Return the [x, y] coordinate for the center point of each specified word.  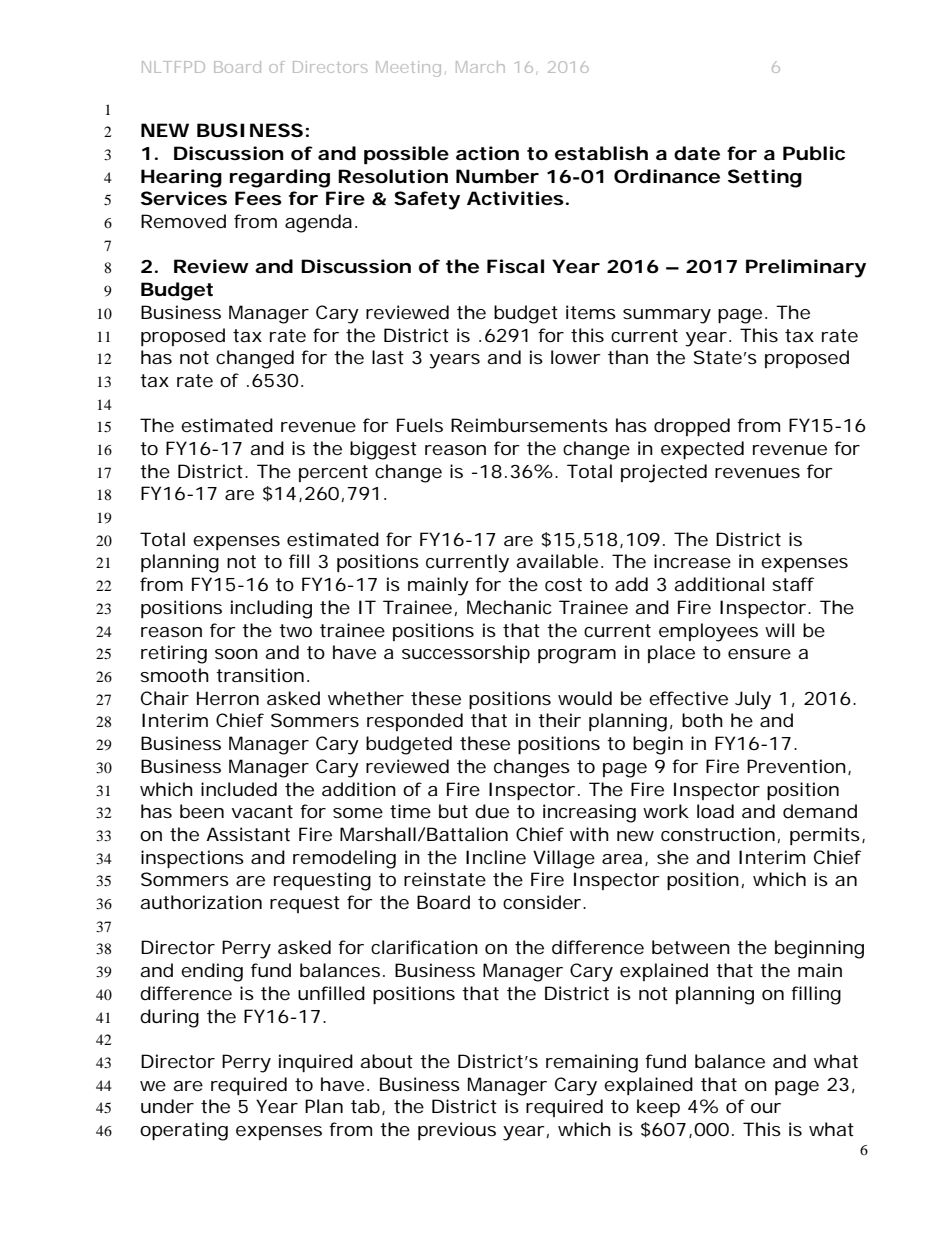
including [271, 609]
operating [184, 1131]
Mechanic [509, 607]
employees [708, 632]
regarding [280, 178]
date [697, 153]
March [480, 67]
